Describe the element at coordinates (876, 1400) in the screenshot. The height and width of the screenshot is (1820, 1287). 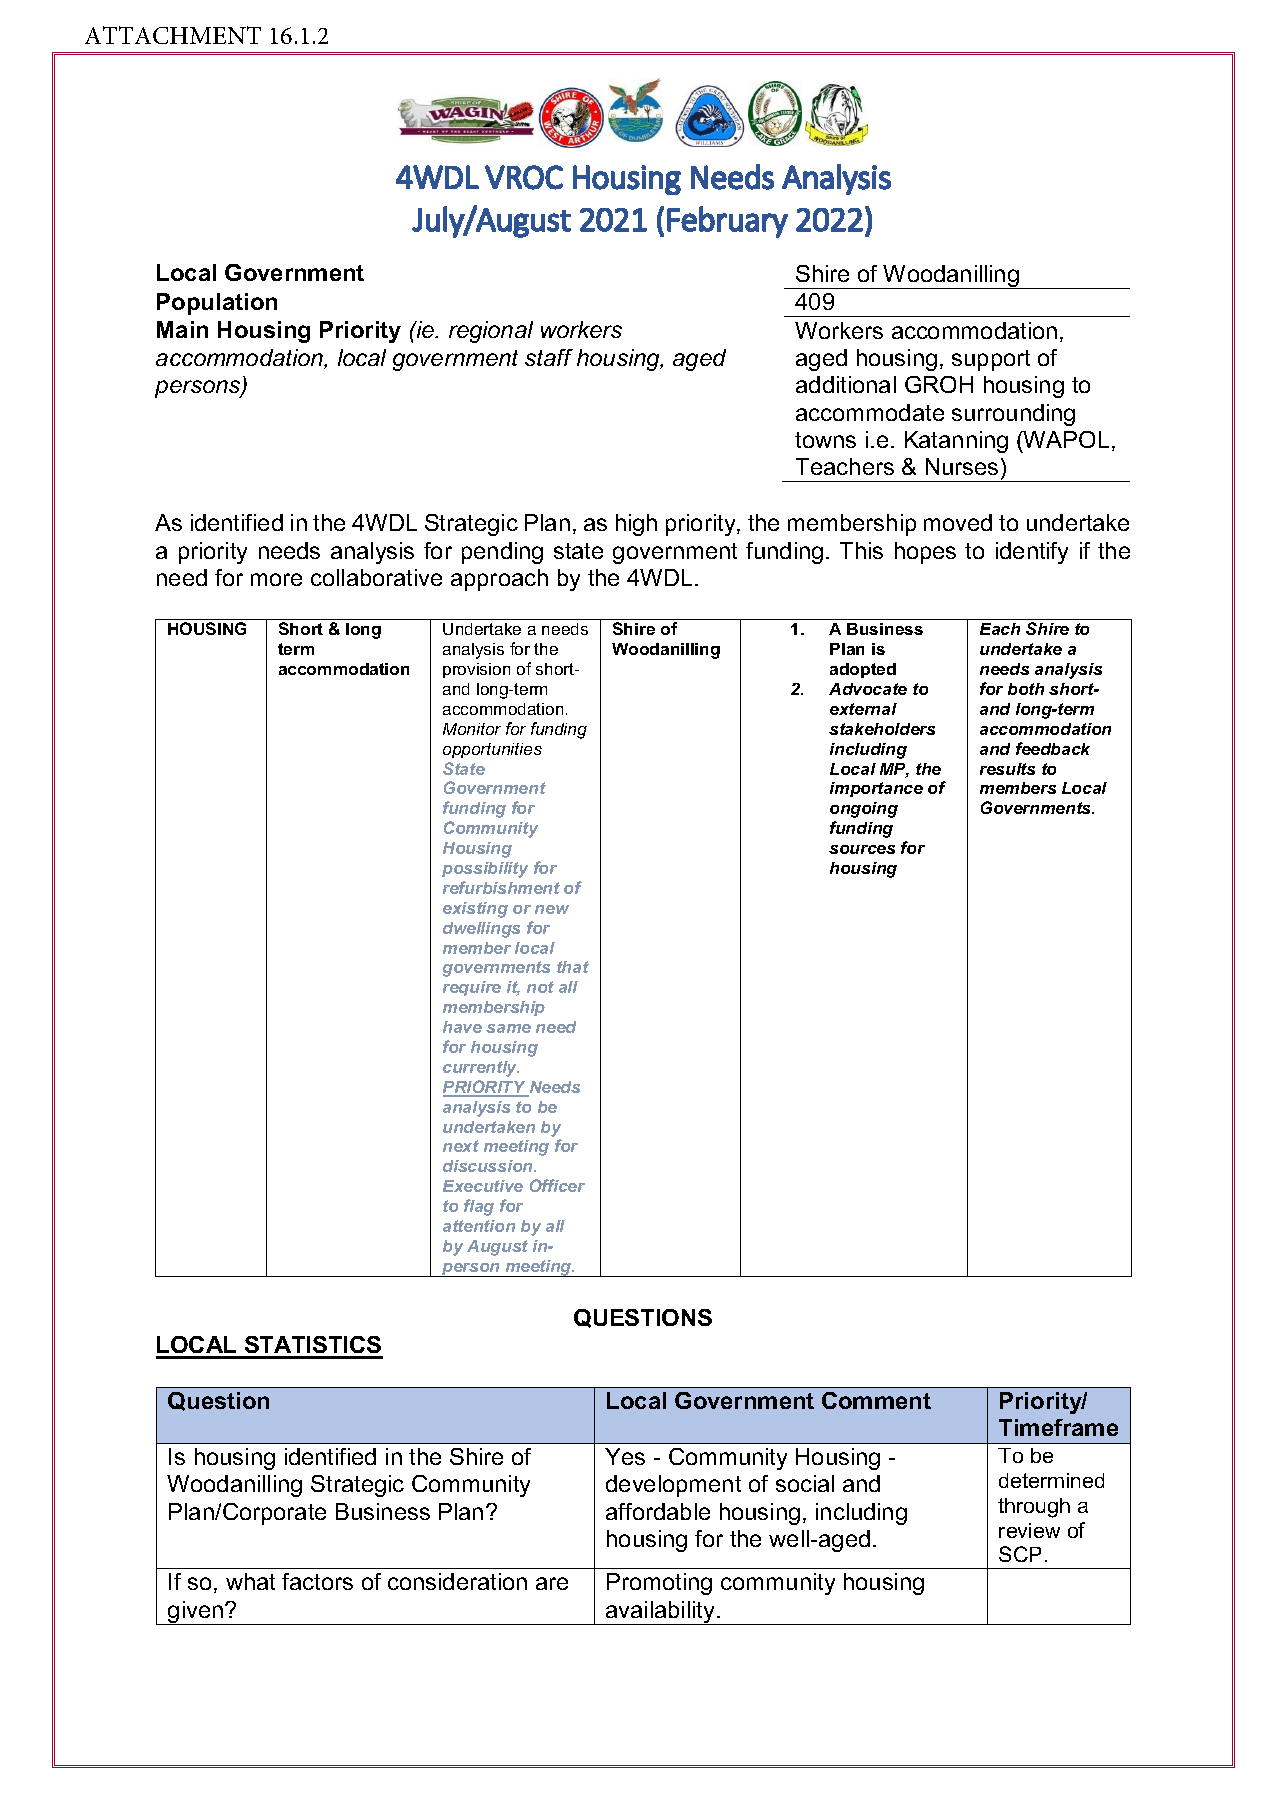
I see `Comment` at that location.
